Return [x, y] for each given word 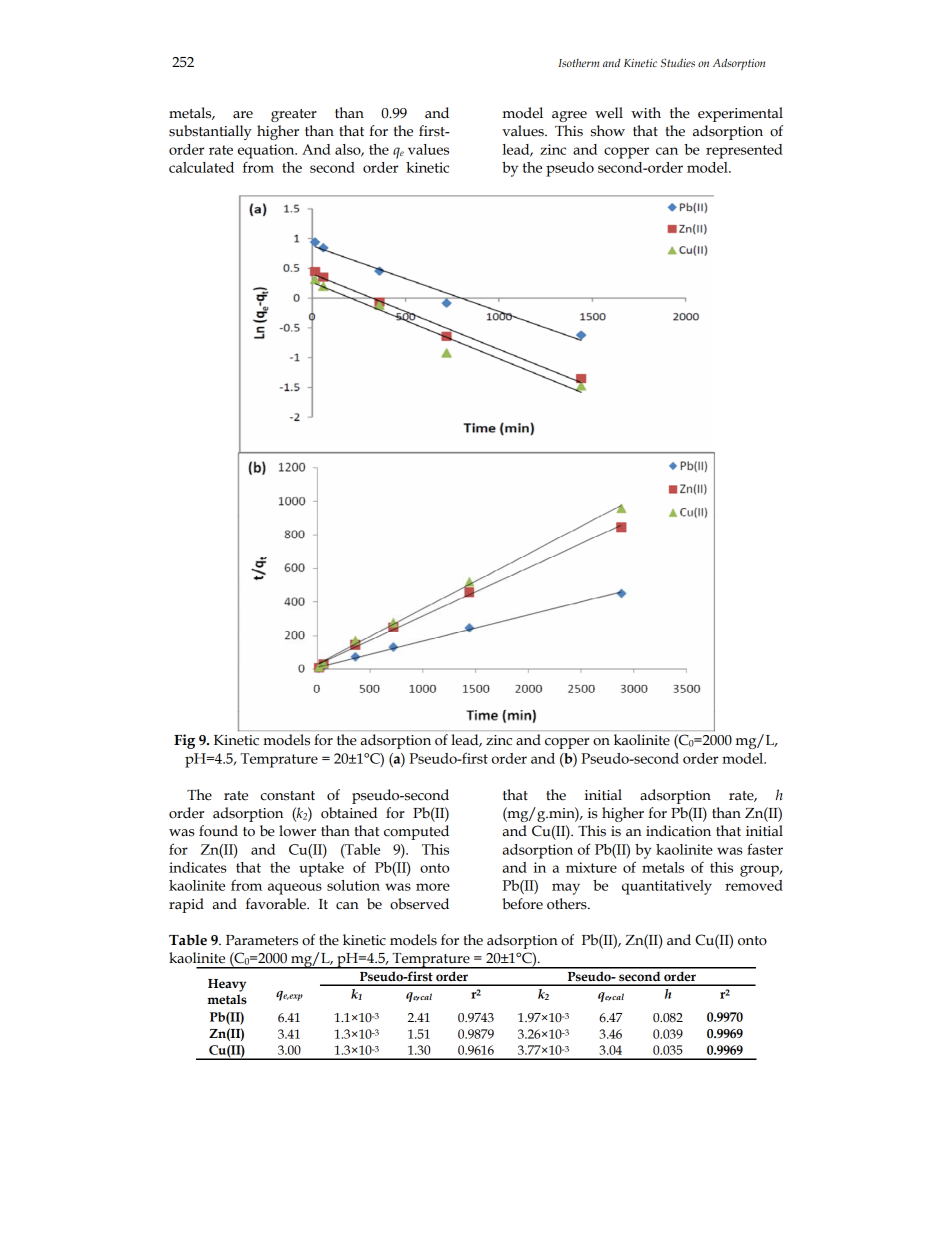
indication [678, 831]
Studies [678, 62]
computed [416, 832]
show [608, 131]
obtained [349, 813]
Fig [184, 741]
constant [288, 796]
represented [744, 151]
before [522, 904]
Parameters [262, 940]
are [243, 115]
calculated [201, 167]
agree [569, 116]
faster [765, 849]
